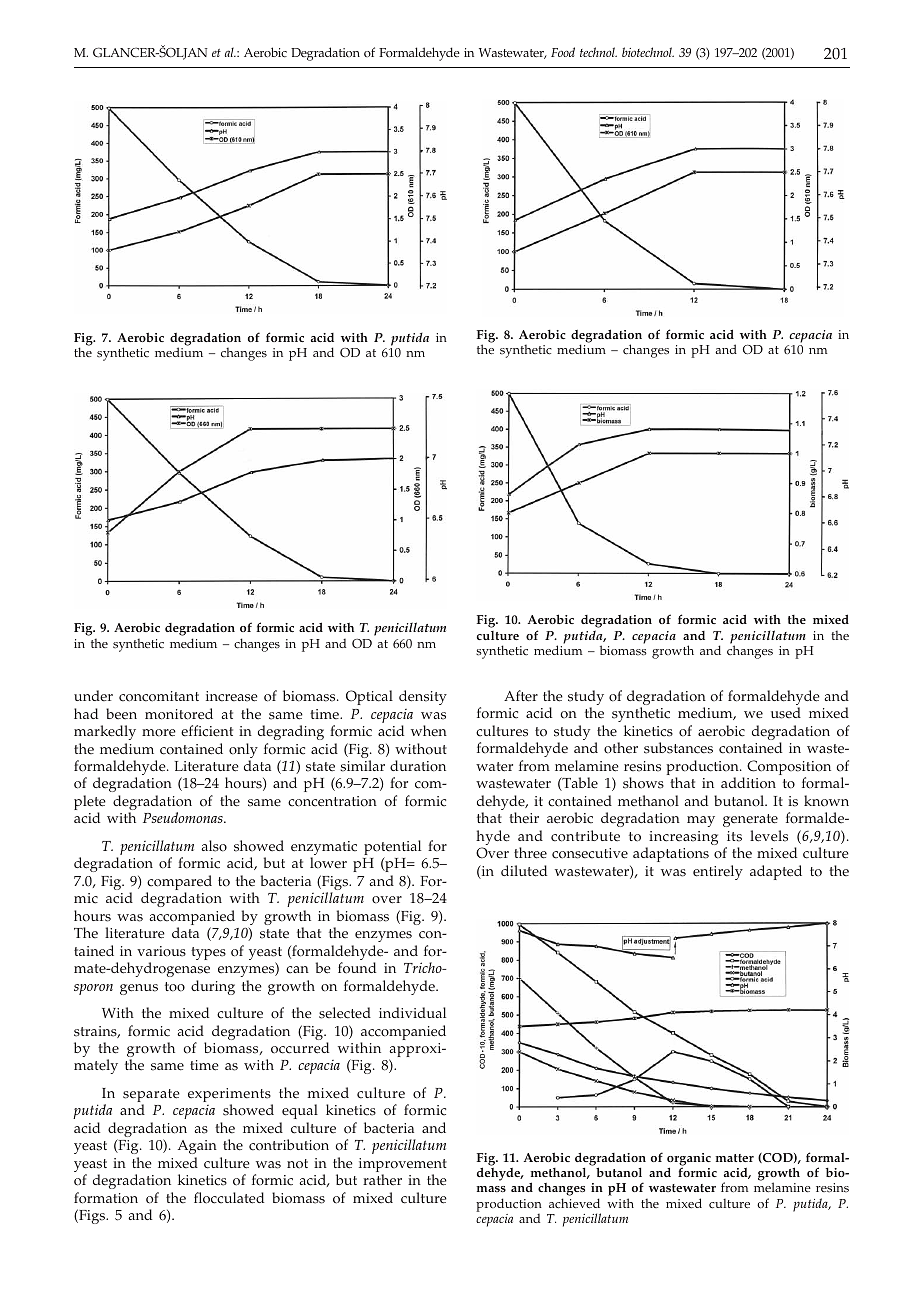  What do you see at coordinates (521, 696) in the page?
I see `After` at bounding box center [521, 696].
